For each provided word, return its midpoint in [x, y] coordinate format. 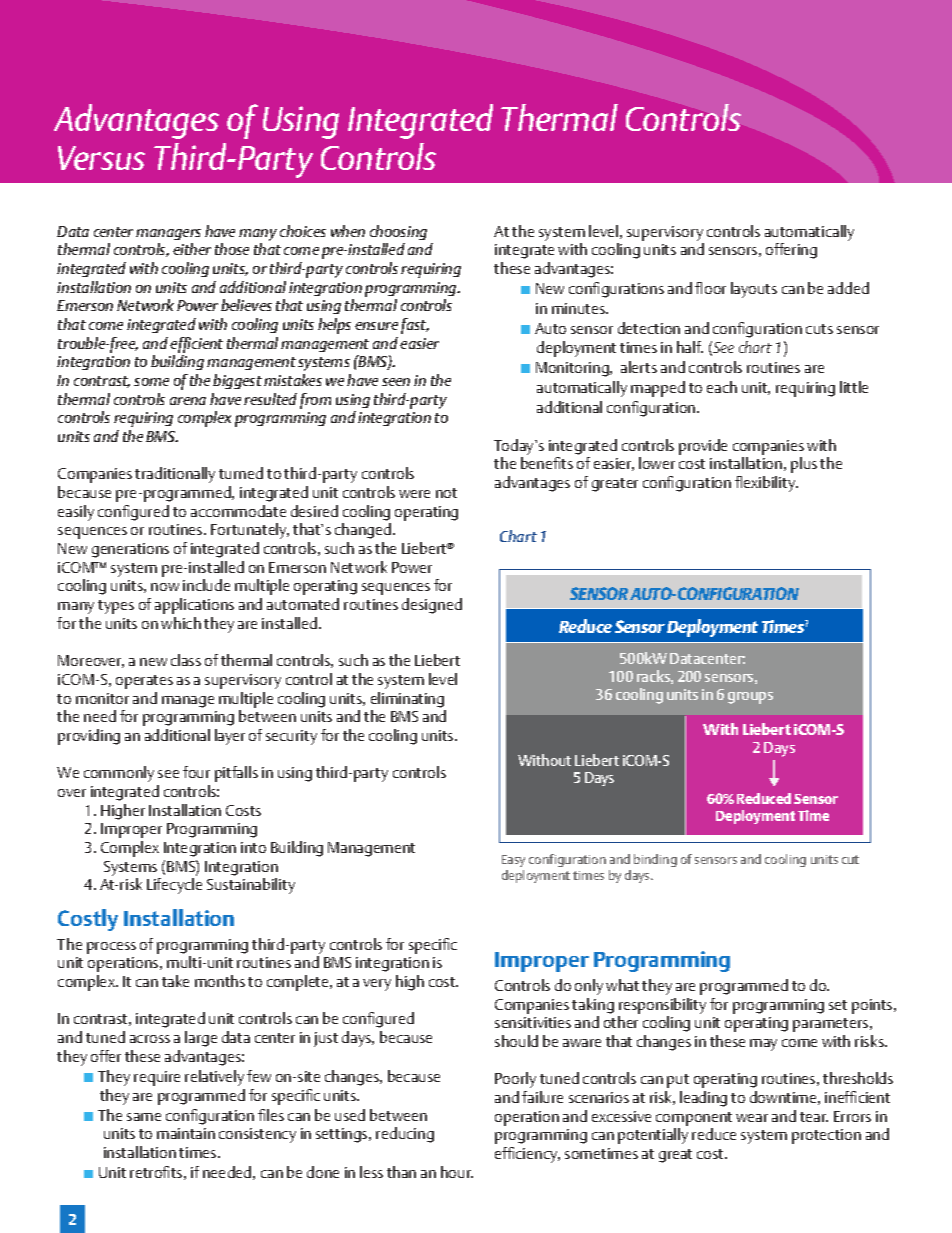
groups [750, 698]
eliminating [407, 700]
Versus [101, 158]
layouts [754, 290]
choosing [398, 232]
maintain [186, 1133]
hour [457, 1172]
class [186, 660]
